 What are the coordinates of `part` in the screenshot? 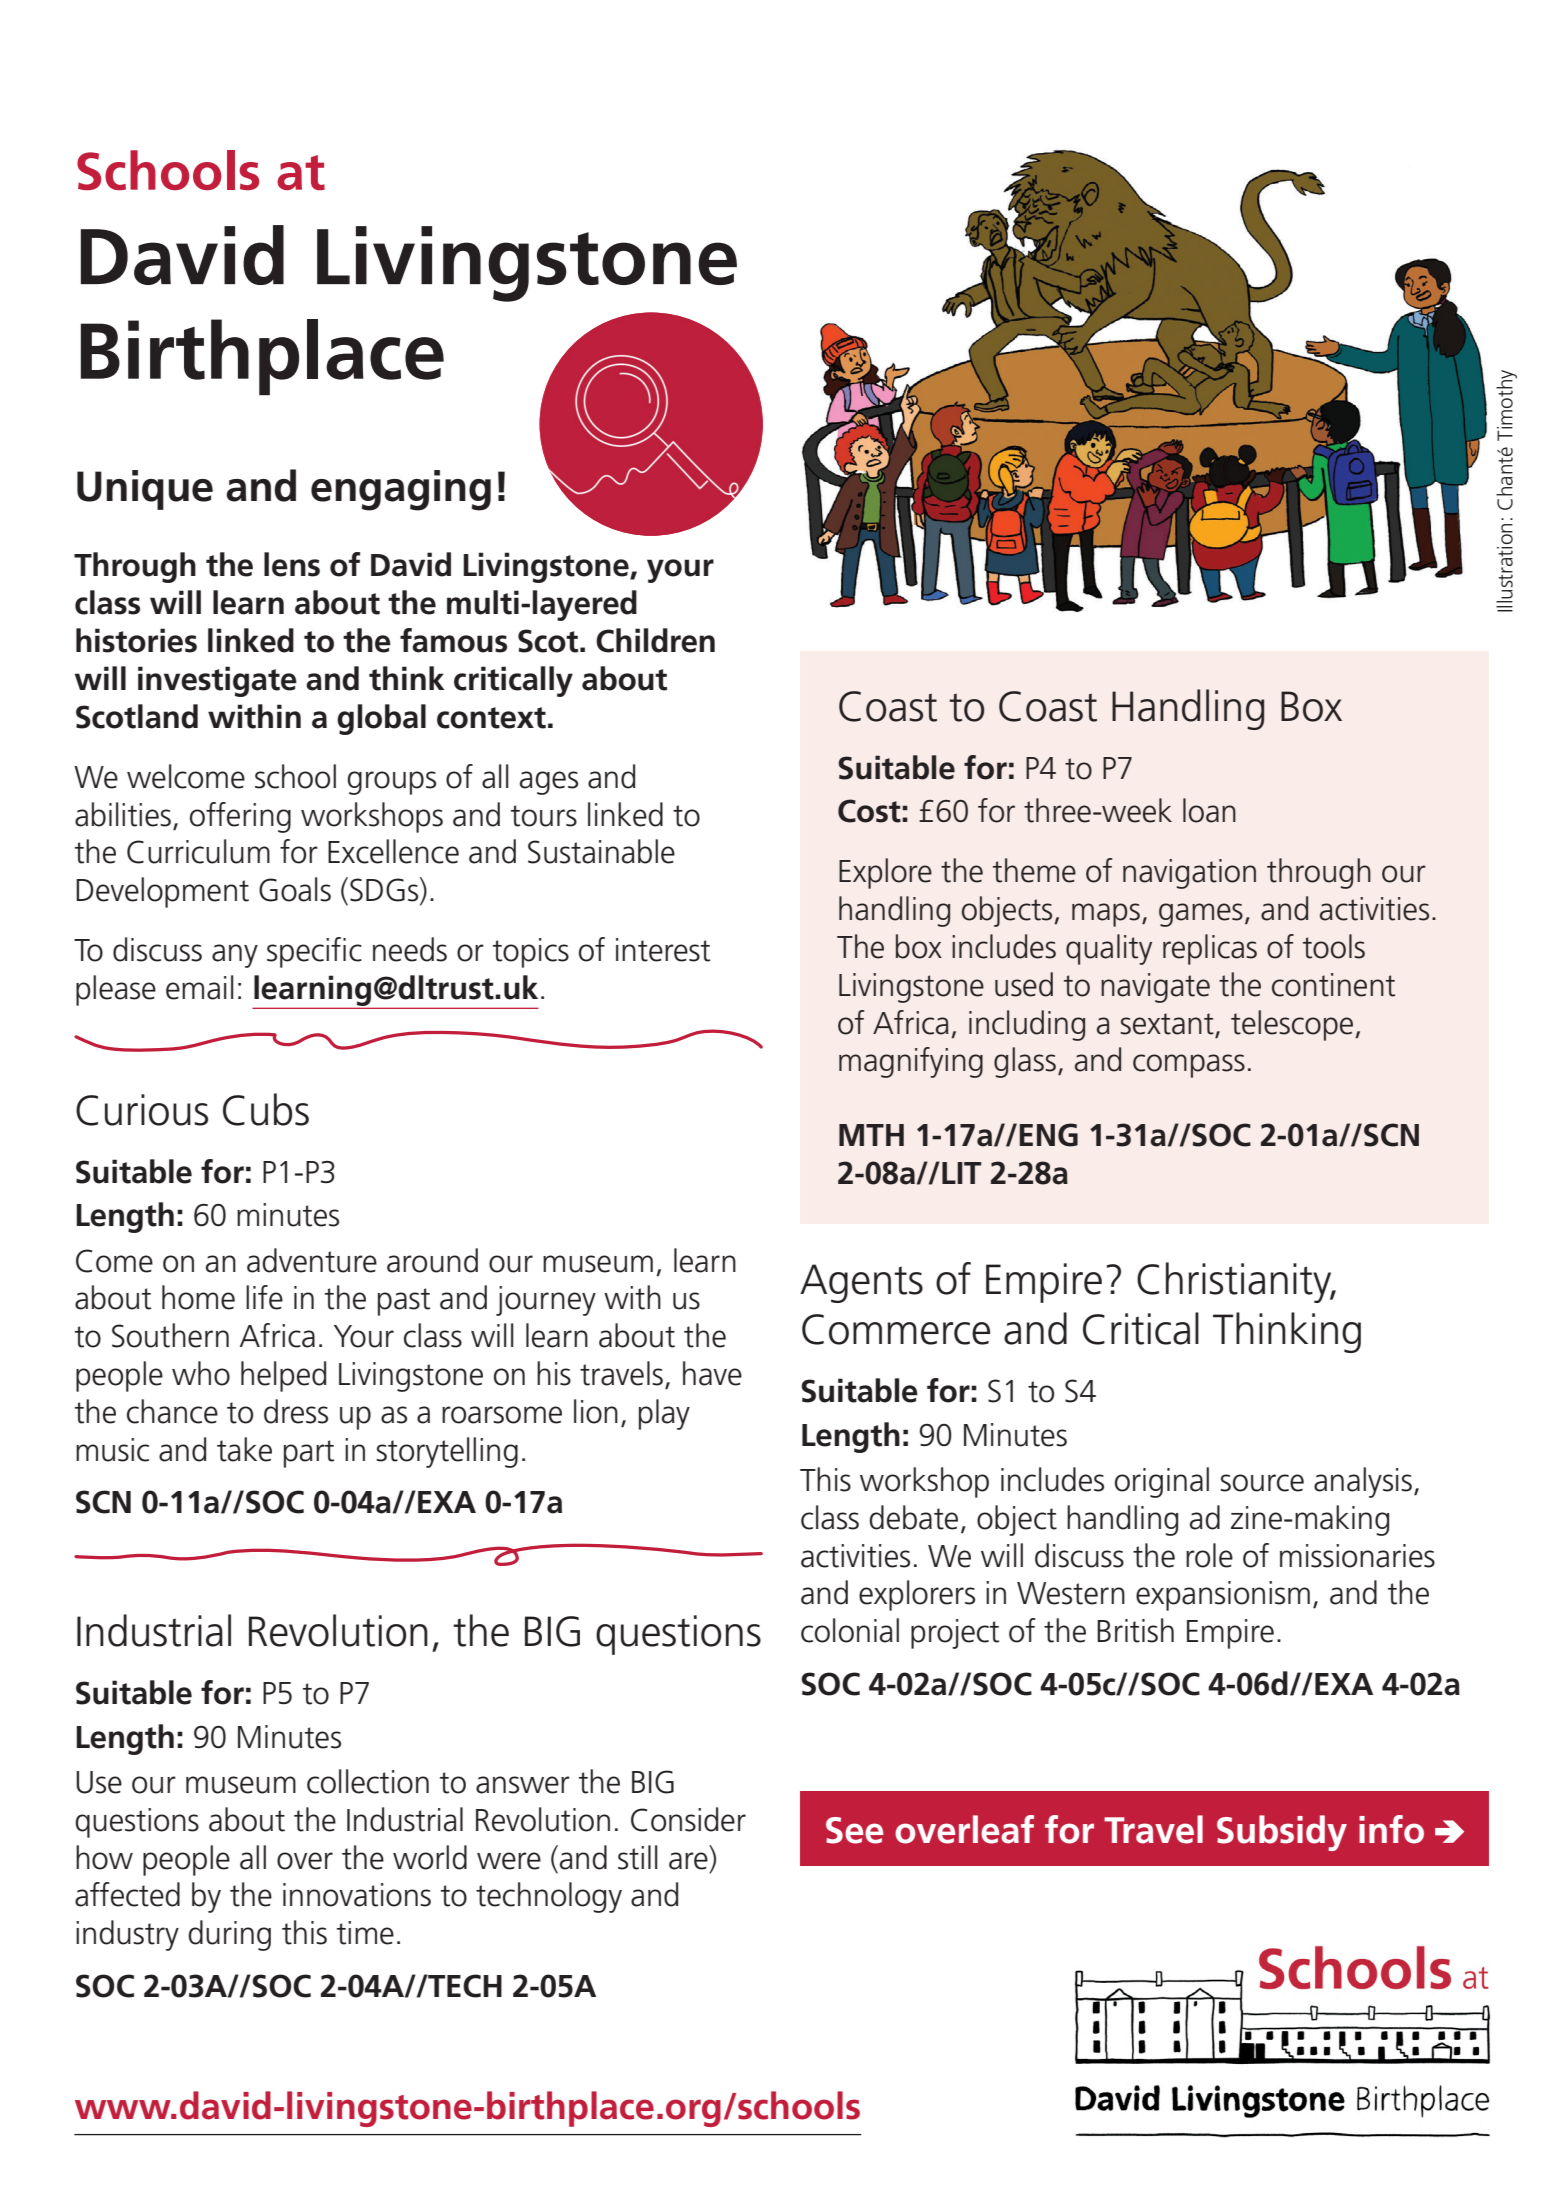 It's located at (309, 1454).
